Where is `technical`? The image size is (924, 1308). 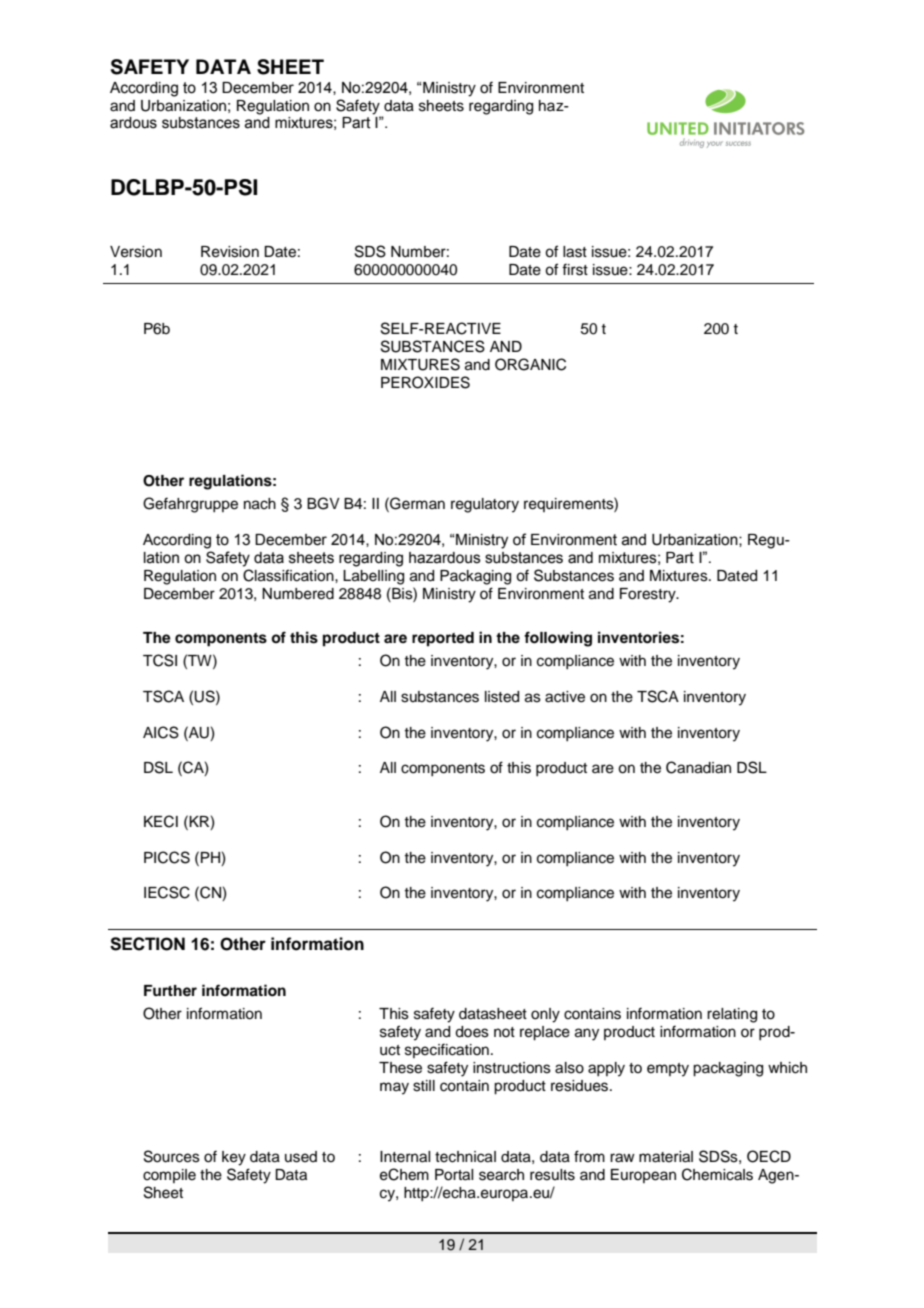 technical is located at coordinates (465, 1157).
